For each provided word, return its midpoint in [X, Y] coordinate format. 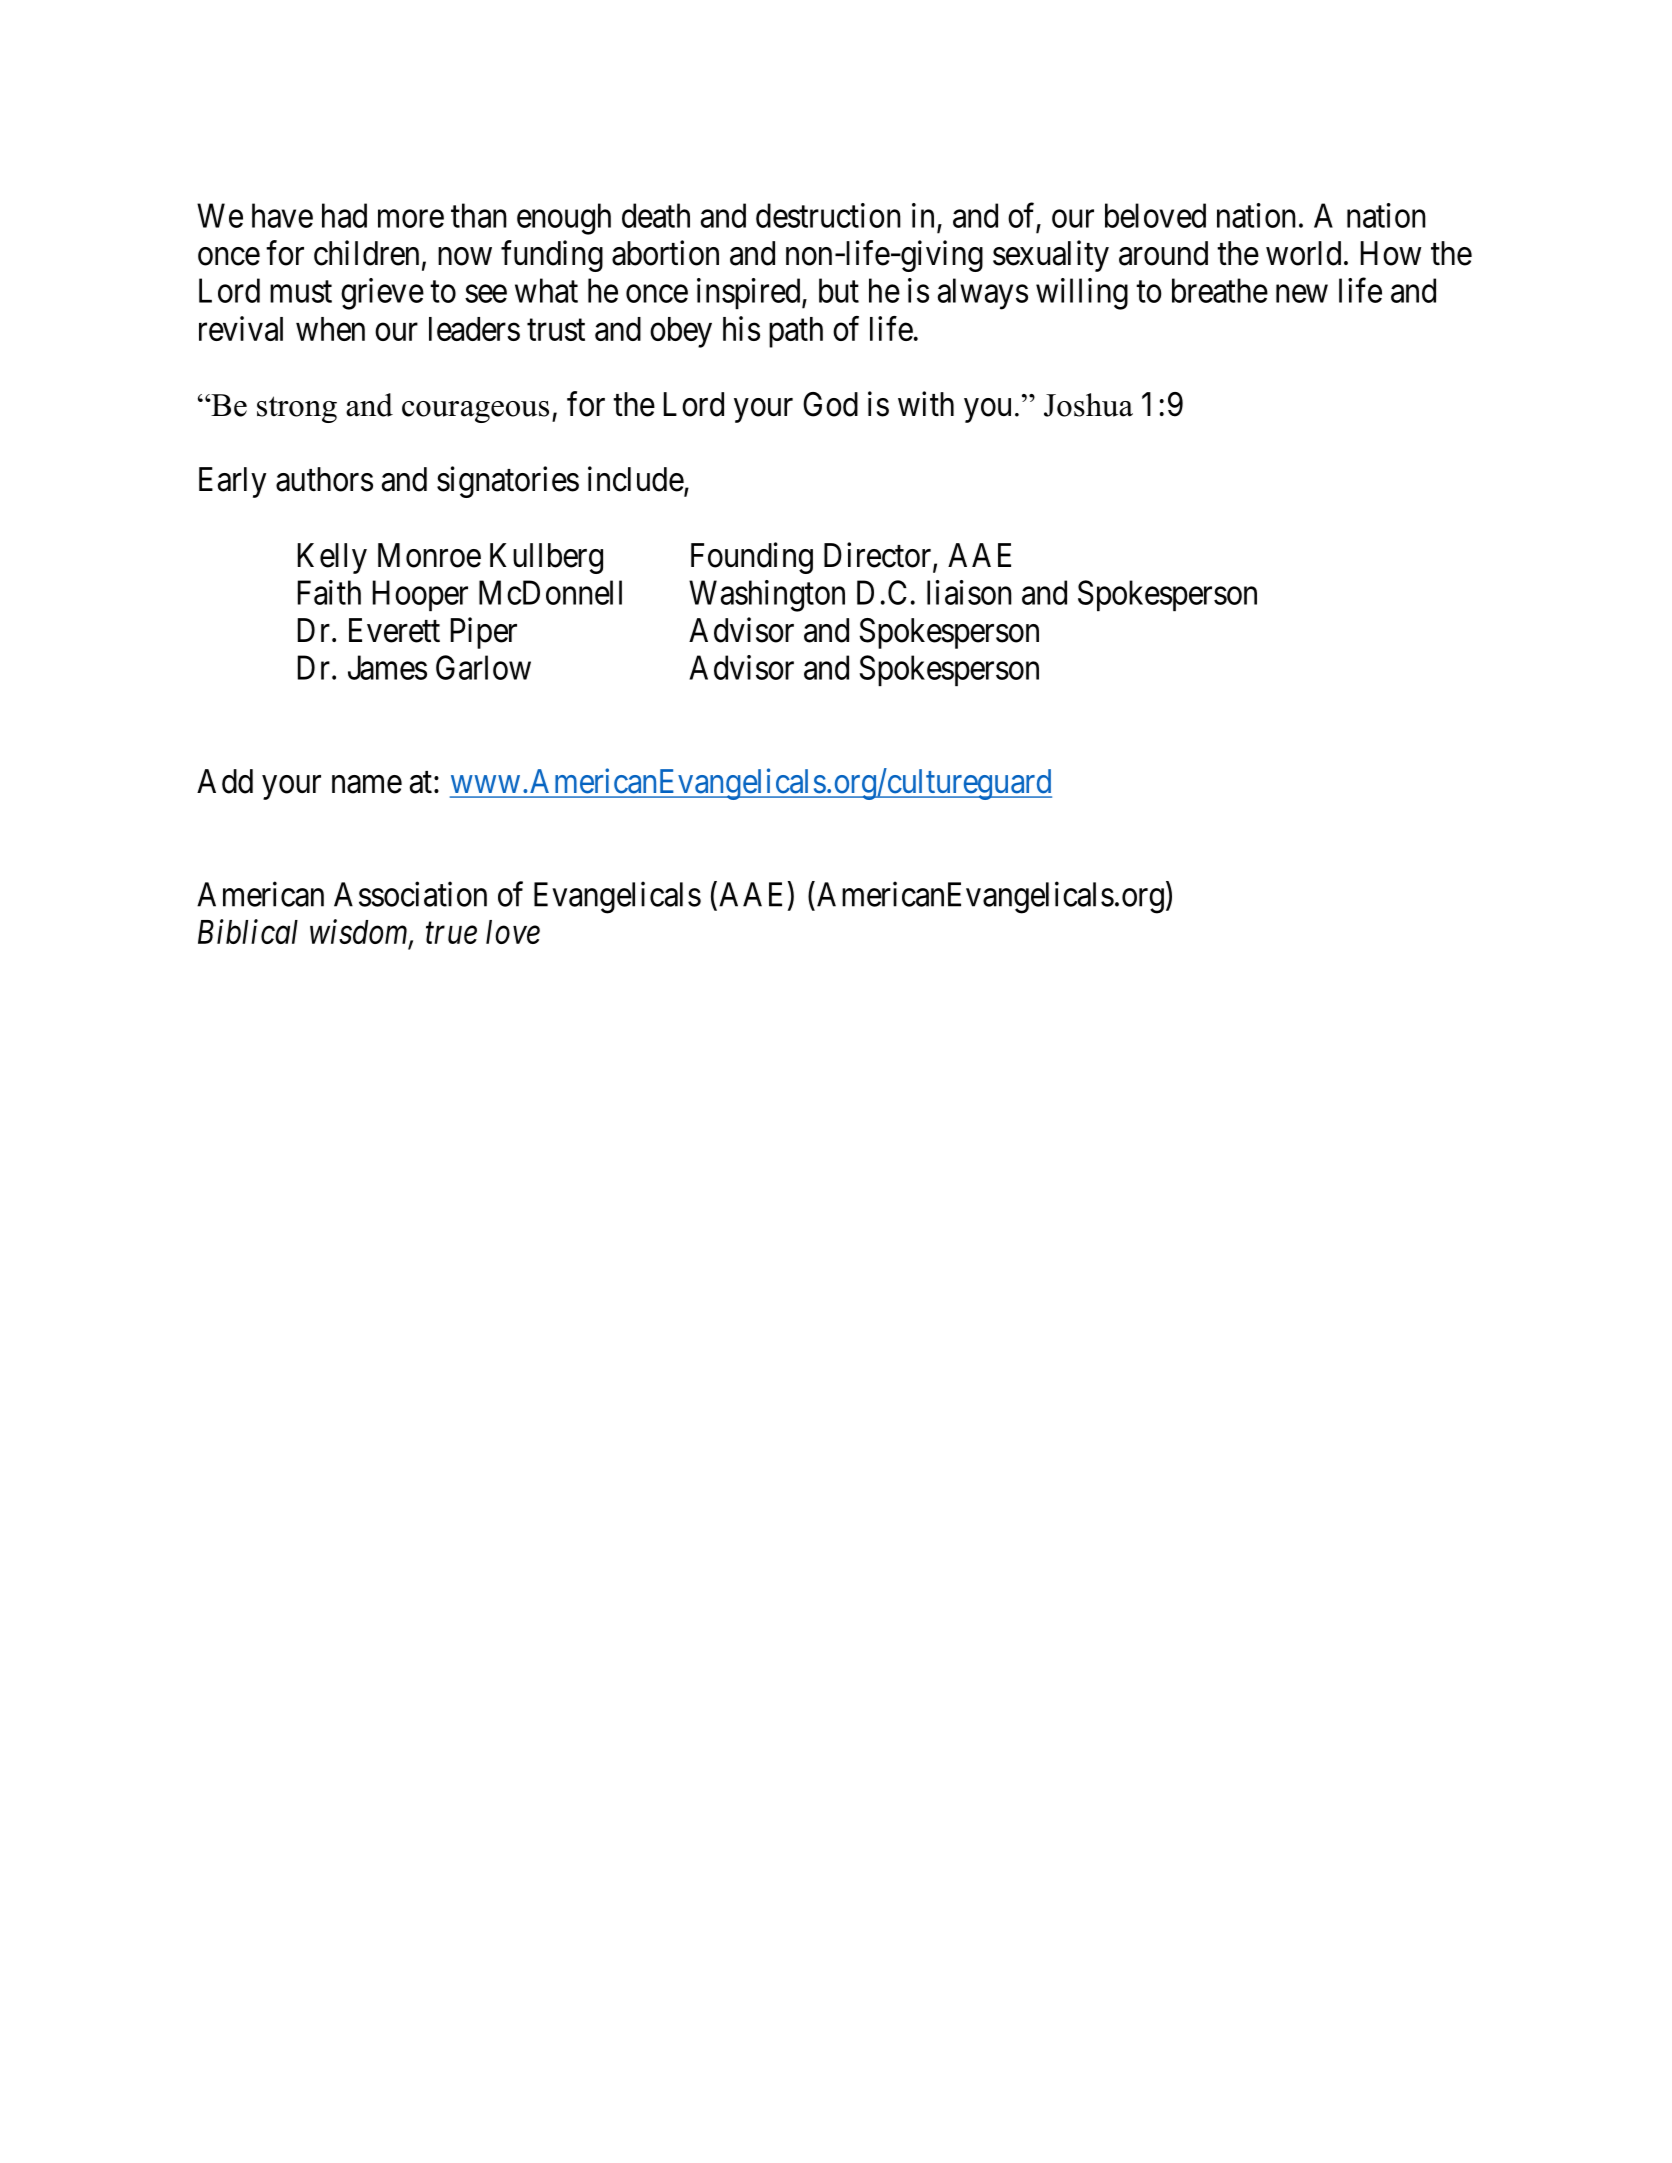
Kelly [332, 558]
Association [410, 894]
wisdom [360, 933]
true [451, 933]
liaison [969, 592]
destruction [828, 215]
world [1303, 253]
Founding [752, 558]
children [366, 253]
